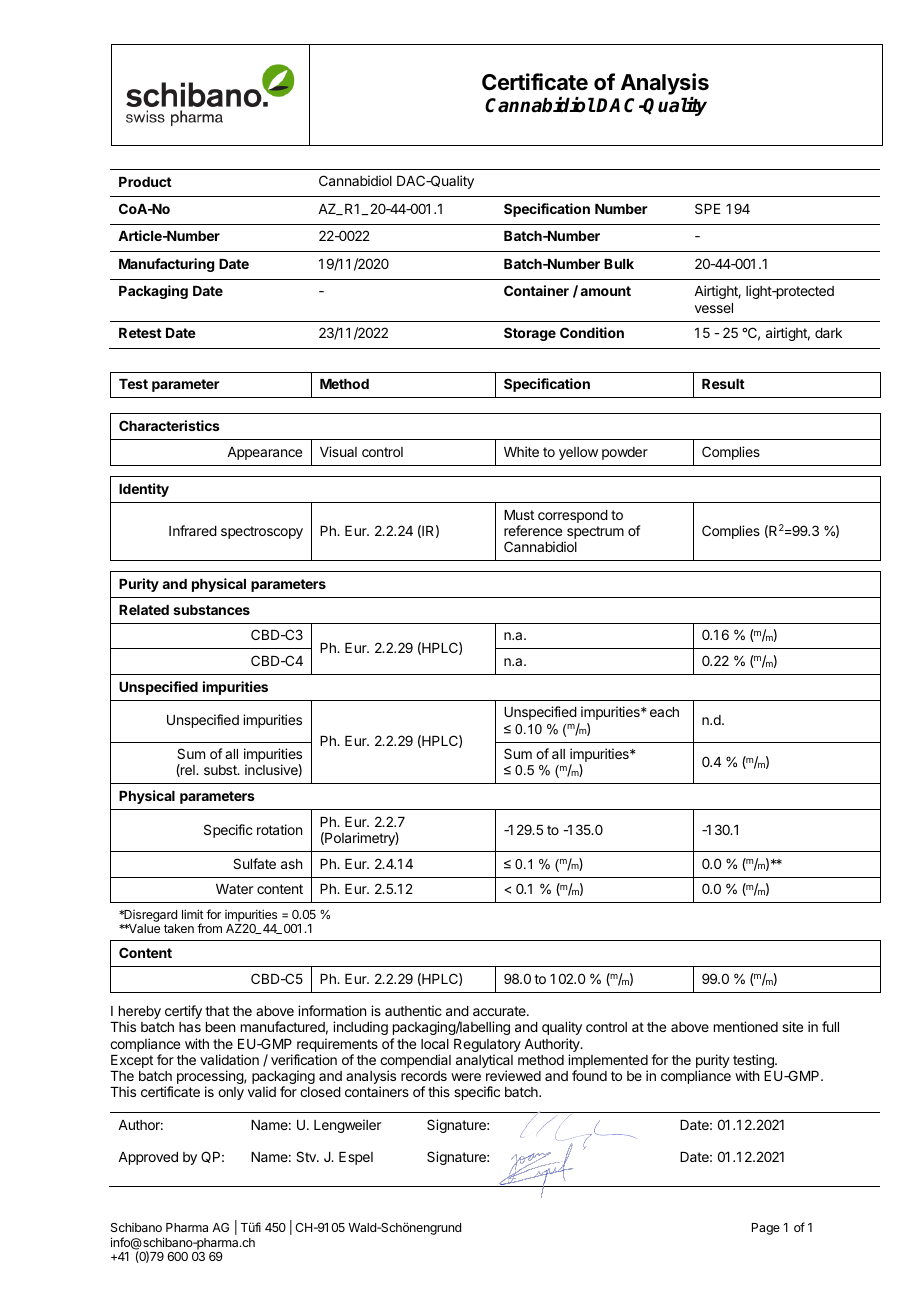 Image resolution: width=924 pixels, height=1308 pixels. I want to click on Product, so click(145, 182).
